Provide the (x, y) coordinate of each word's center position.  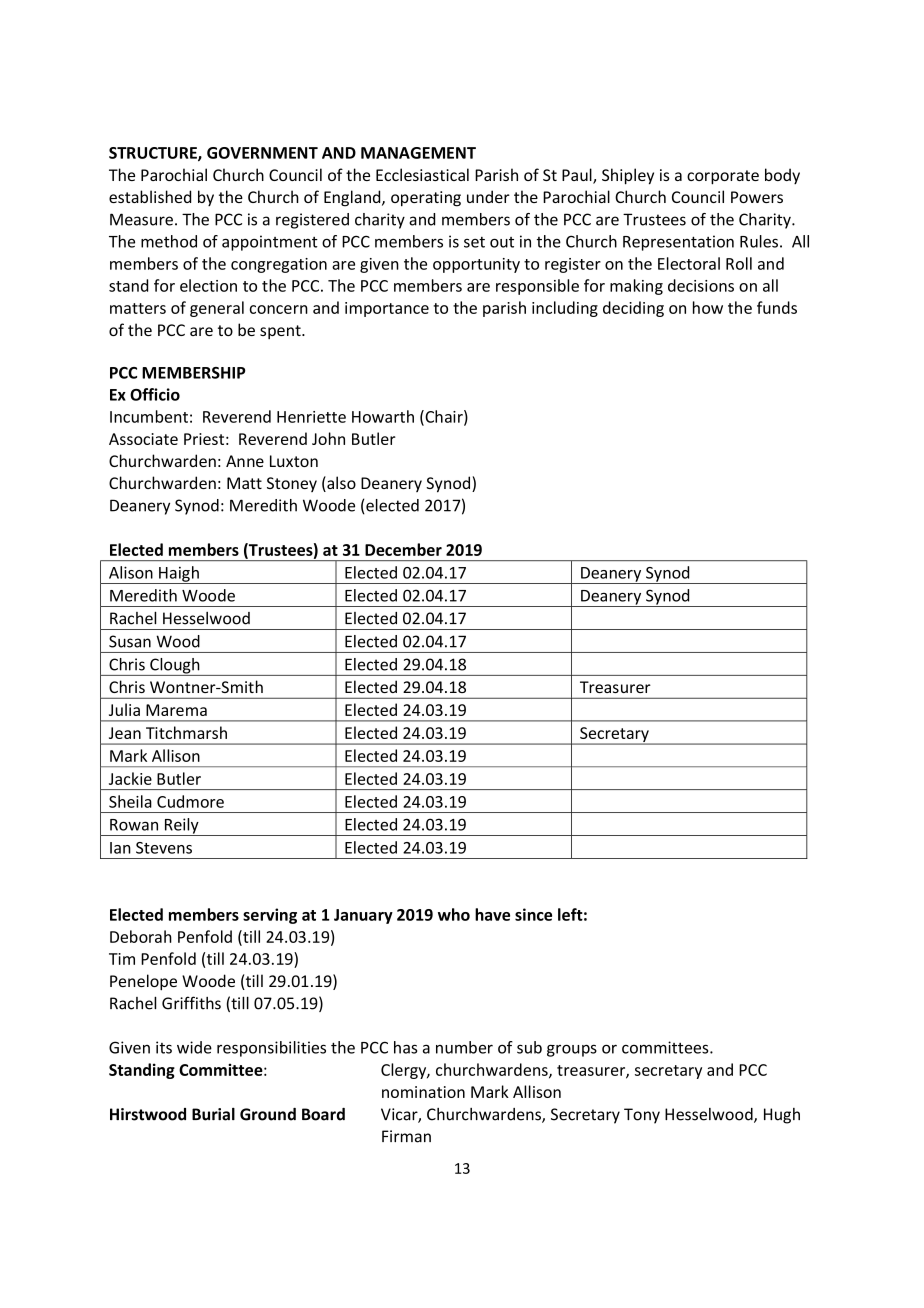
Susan (130, 641)
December (403, 549)
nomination (423, 1092)
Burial (213, 1114)
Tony (642, 1116)
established (150, 196)
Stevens (164, 848)
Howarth (383, 416)
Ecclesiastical (422, 174)
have (492, 914)
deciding (633, 309)
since (533, 914)
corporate (723, 177)
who (454, 914)
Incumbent (149, 416)
